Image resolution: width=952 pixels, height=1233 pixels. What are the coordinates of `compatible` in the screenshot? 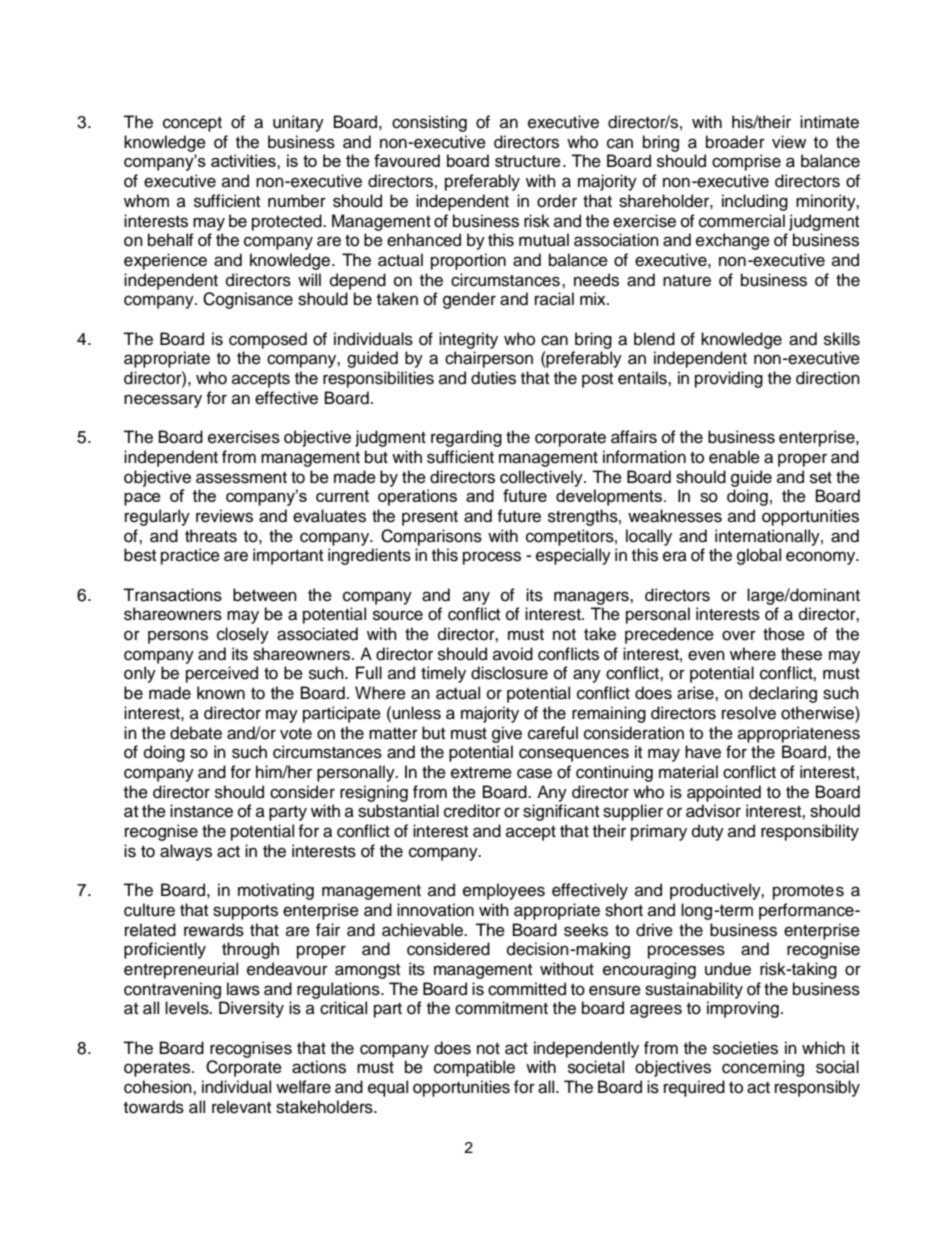 It's located at (474, 1068).
